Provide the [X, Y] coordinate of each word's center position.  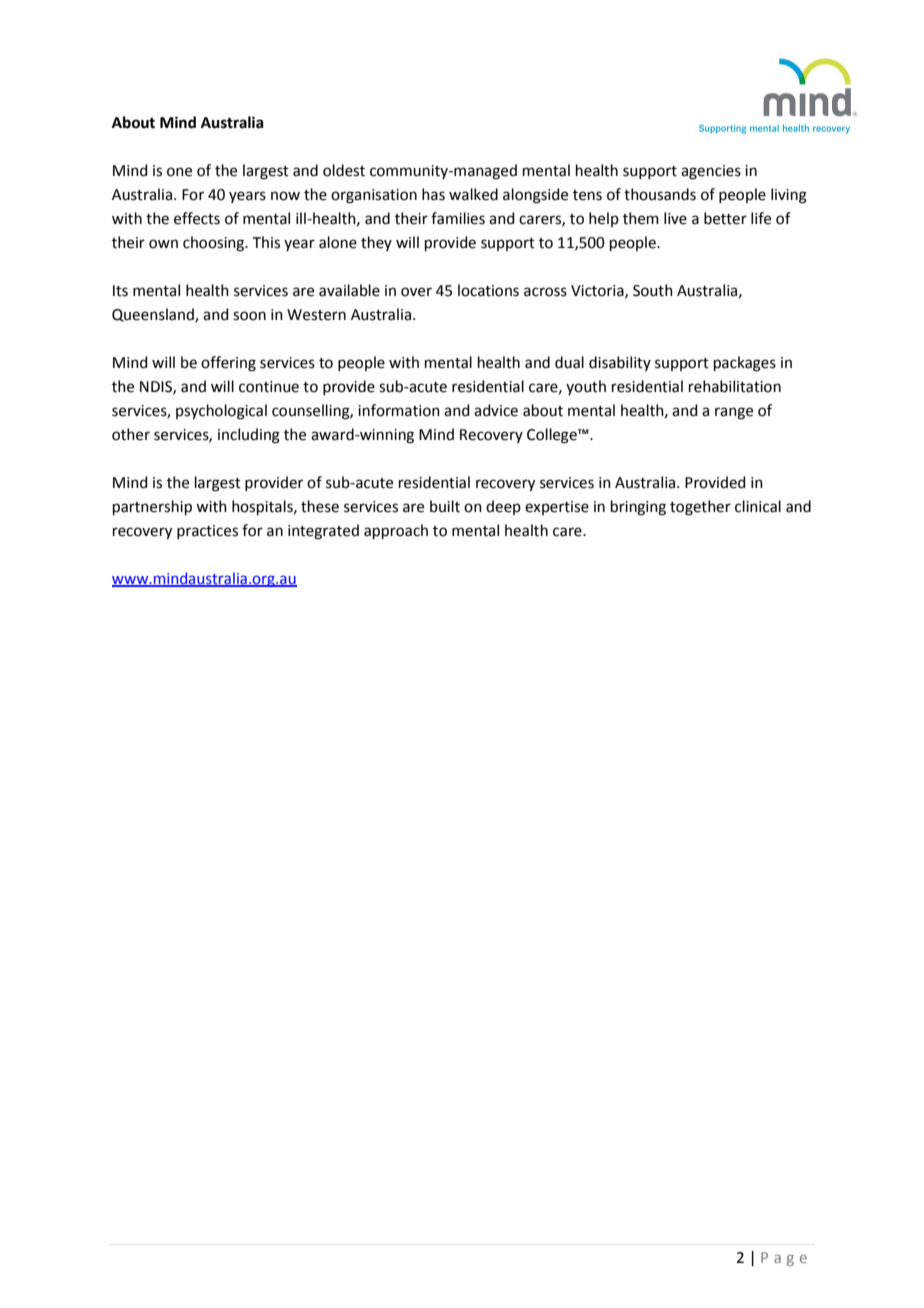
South [653, 290]
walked [473, 194]
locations [488, 290]
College [553, 436]
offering [228, 364]
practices [207, 532]
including [249, 436]
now [285, 196]
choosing [215, 244]
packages [745, 364]
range [734, 413]
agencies [711, 172]
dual [569, 362]
